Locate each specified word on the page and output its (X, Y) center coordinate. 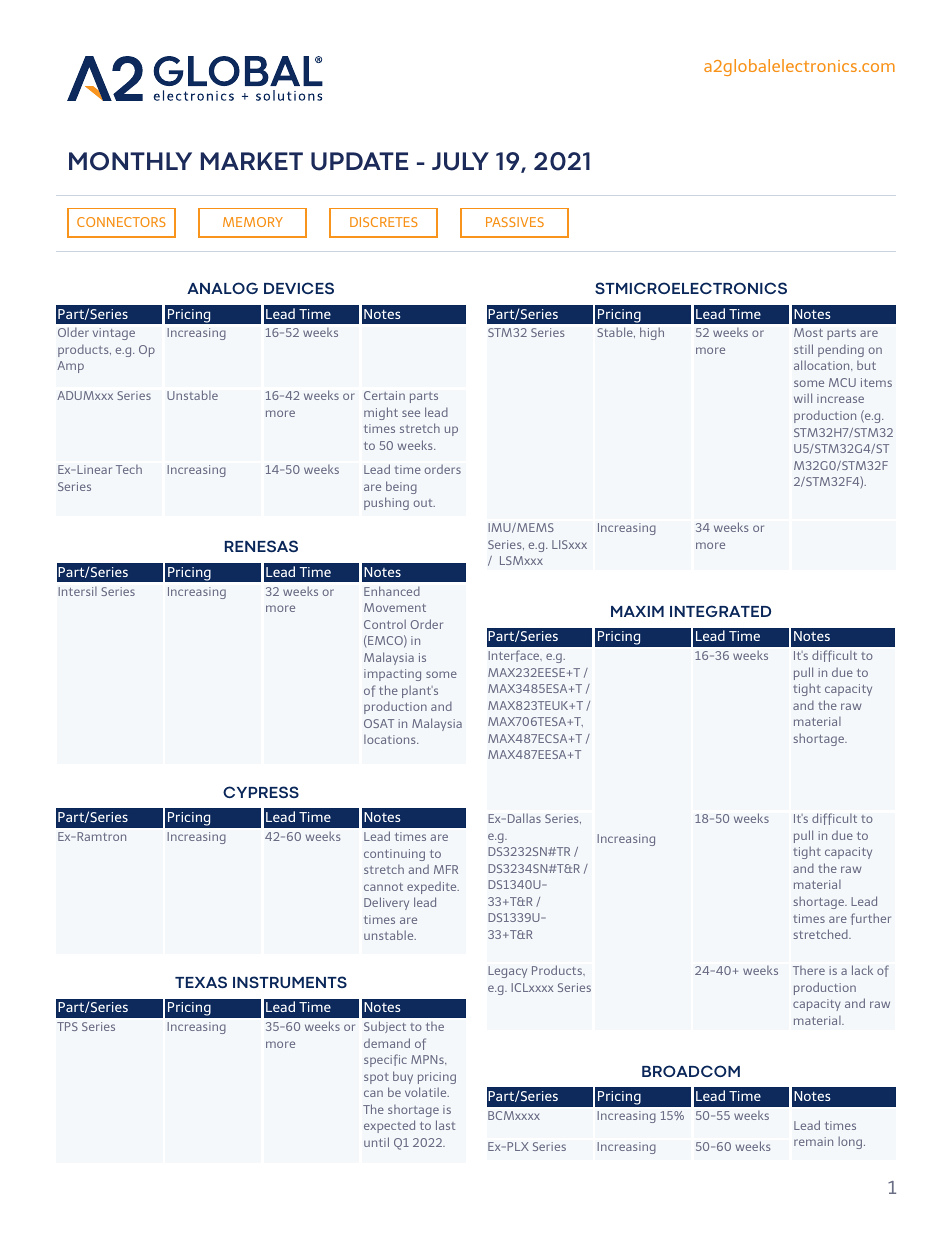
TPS (67, 1026)
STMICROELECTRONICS (691, 288)
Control (385, 624)
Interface (515, 656)
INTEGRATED (720, 611)
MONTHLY (130, 161)
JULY (460, 161)
